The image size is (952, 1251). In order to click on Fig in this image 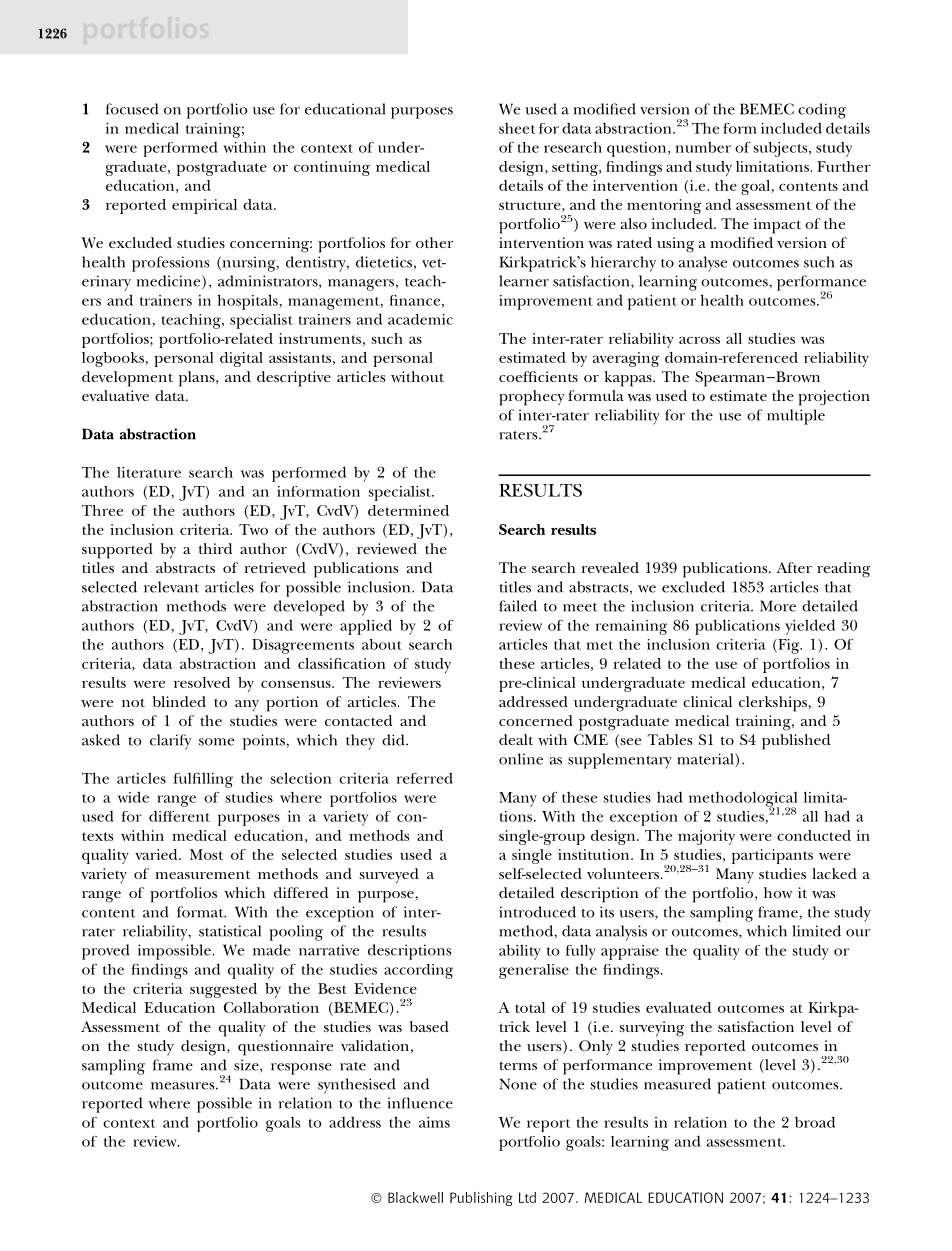, I will do `click(789, 646)`.
